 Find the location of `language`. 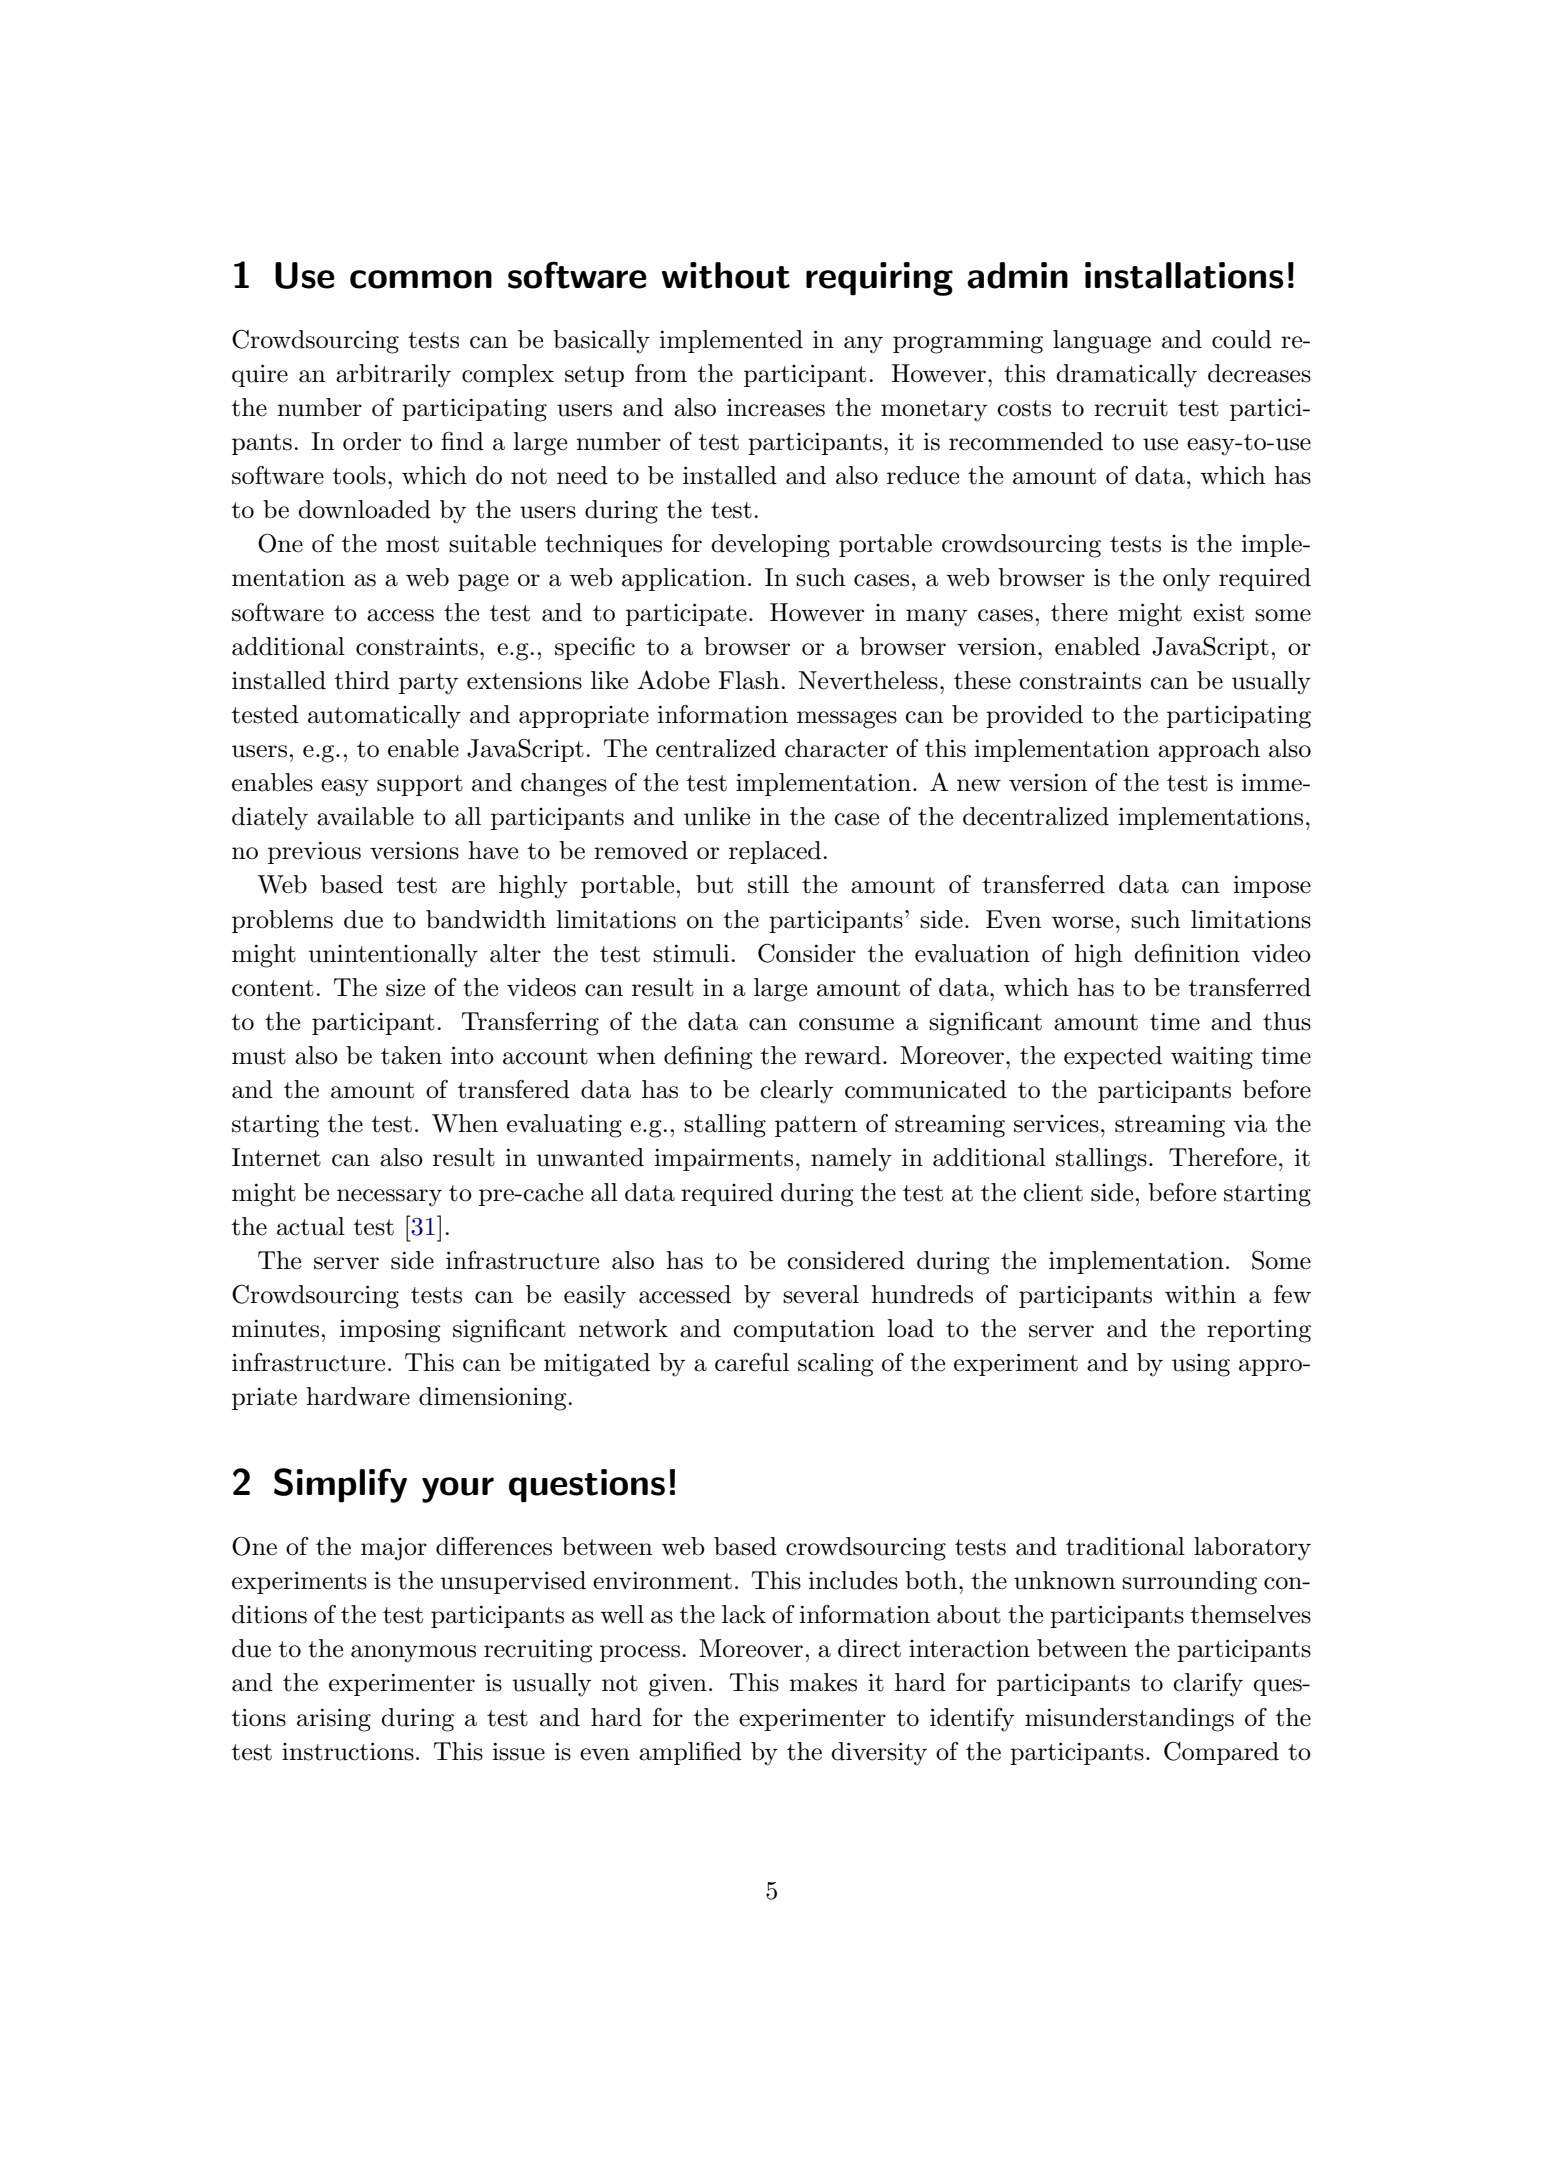

language is located at coordinates (1102, 342).
